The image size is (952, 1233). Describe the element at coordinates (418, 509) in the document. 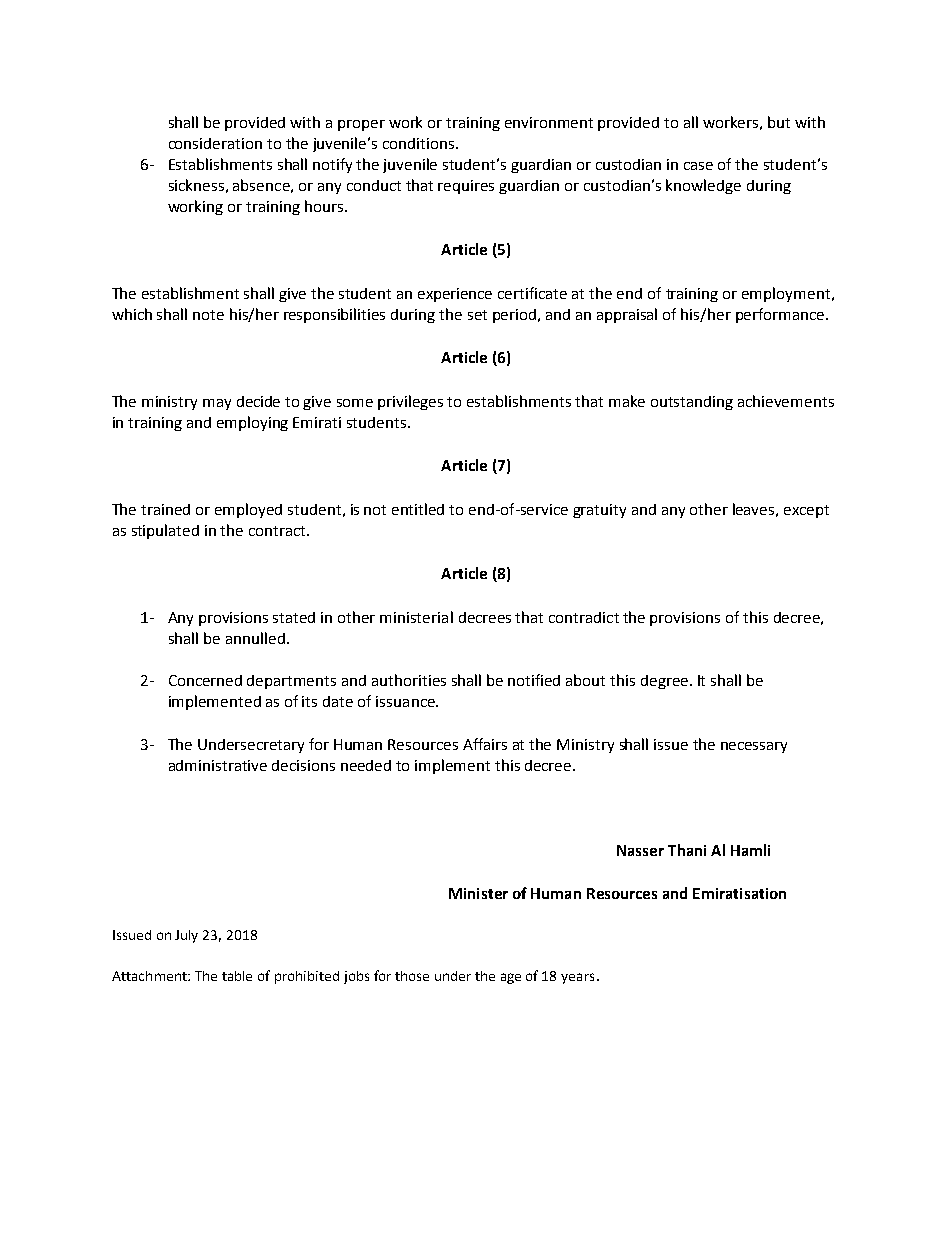

I see `entitled` at that location.
